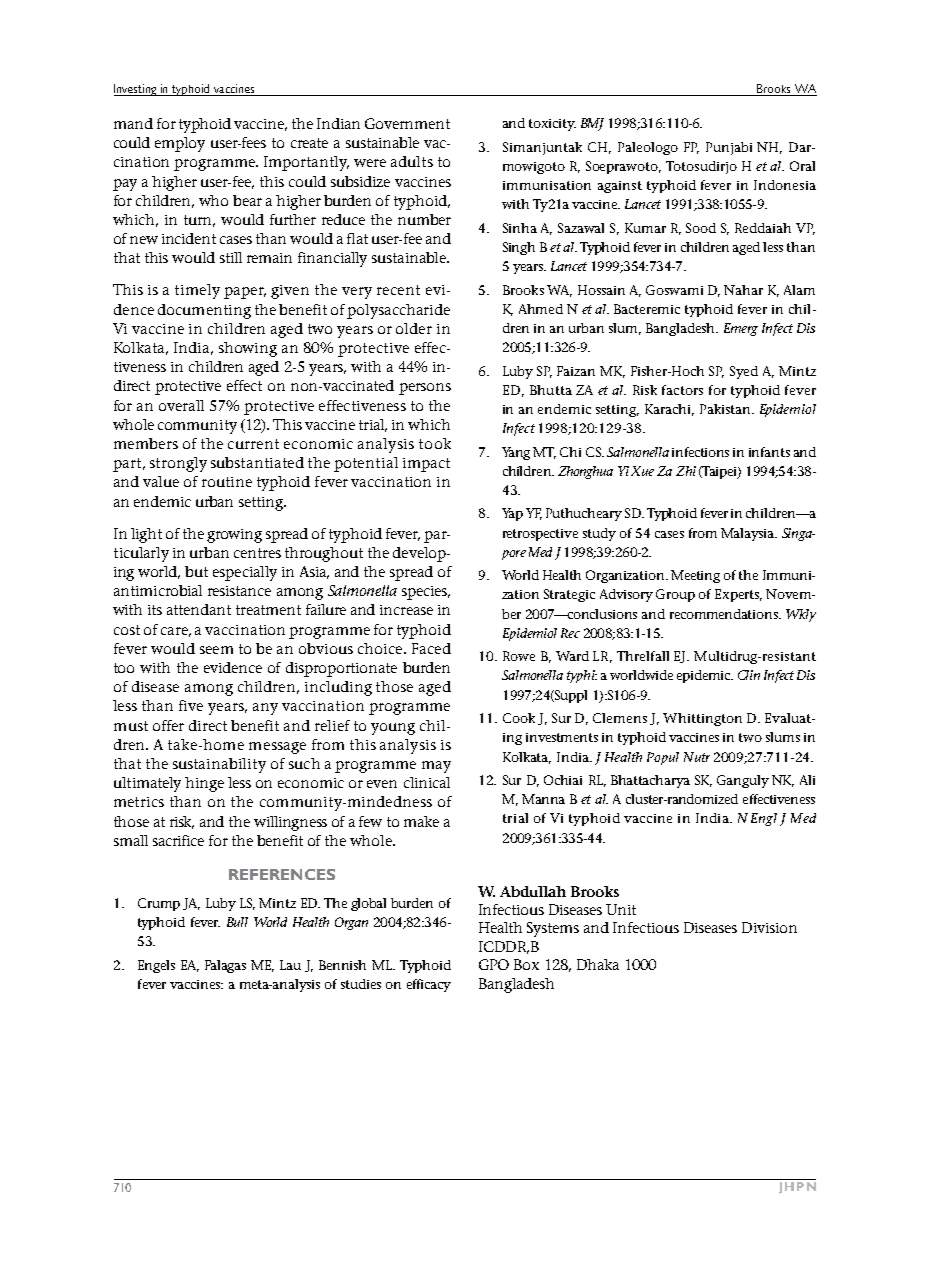 The height and width of the screenshot is (1270, 952). I want to click on Engels, so click(156, 966).
